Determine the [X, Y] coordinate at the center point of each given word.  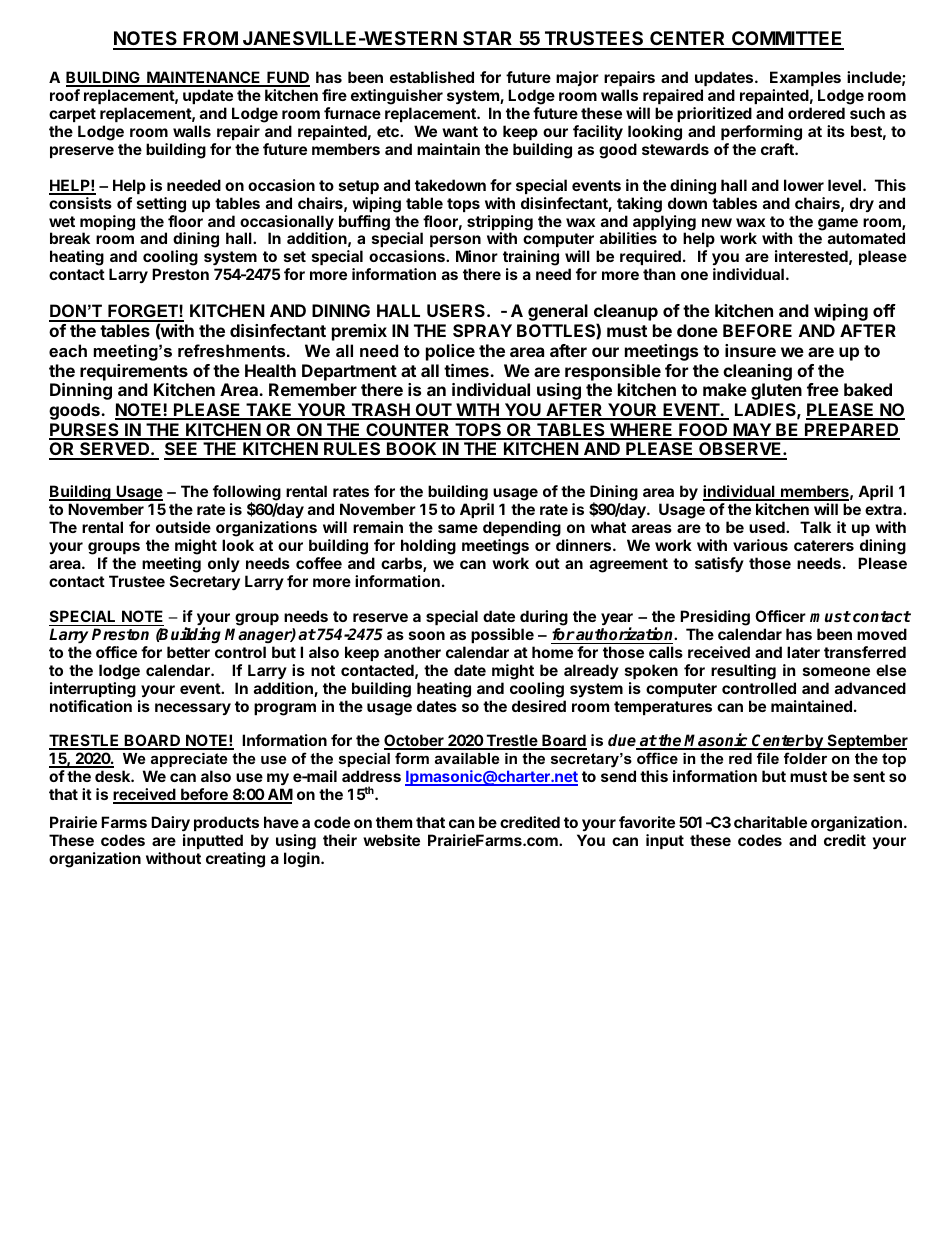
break [70, 238]
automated [866, 238]
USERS [456, 310]
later [803, 652]
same [458, 528]
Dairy [170, 825]
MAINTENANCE [204, 78]
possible [503, 637]
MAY [752, 431]
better [188, 652]
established [432, 77]
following [247, 494]
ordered [816, 113]
